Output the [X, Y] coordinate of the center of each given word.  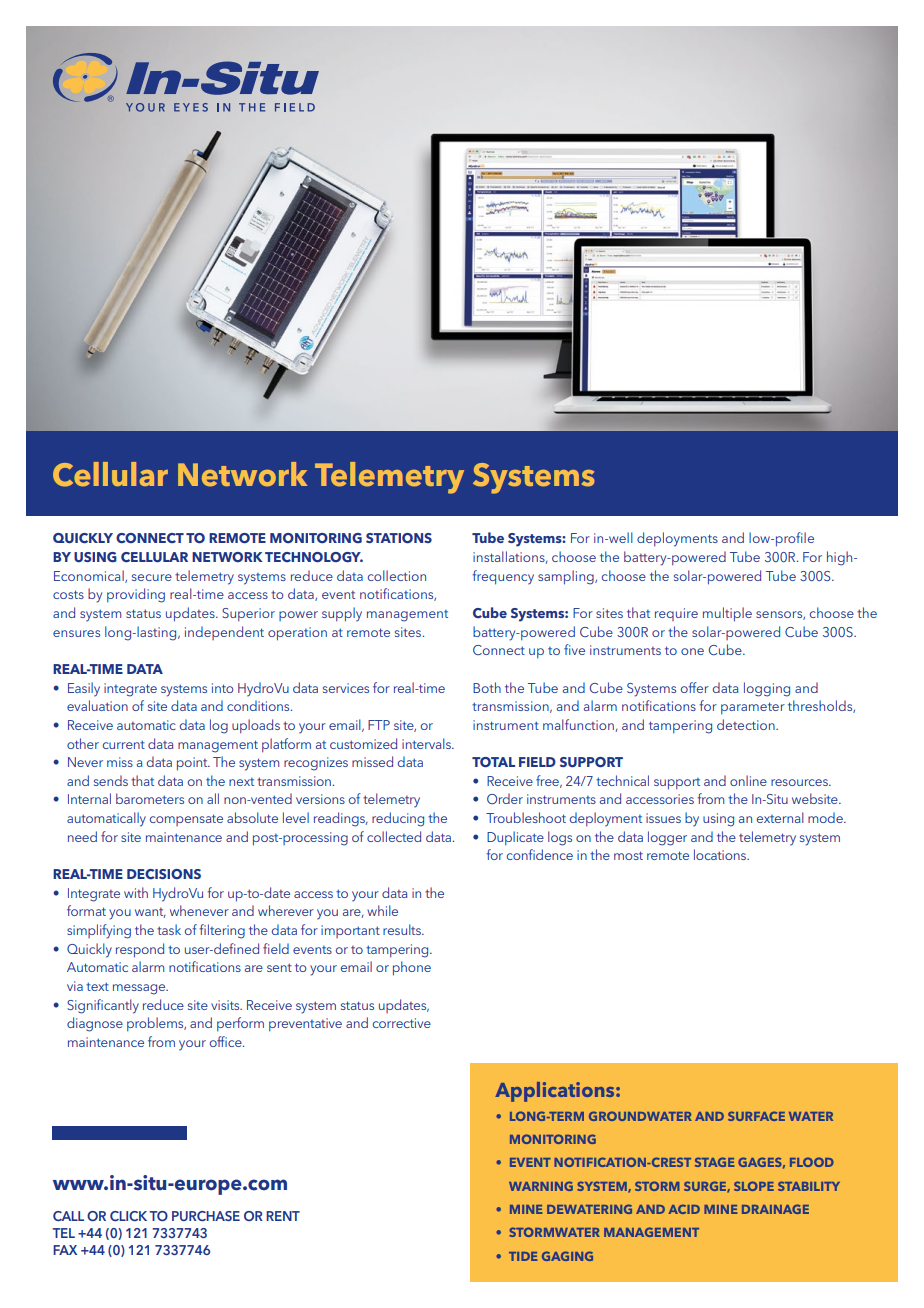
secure [152, 577]
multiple [727, 614]
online [748, 780]
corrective [402, 1023]
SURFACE [756, 1116]
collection [397, 575]
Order [505, 798]
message [140, 989]
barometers [150, 798]
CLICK [128, 1216]
